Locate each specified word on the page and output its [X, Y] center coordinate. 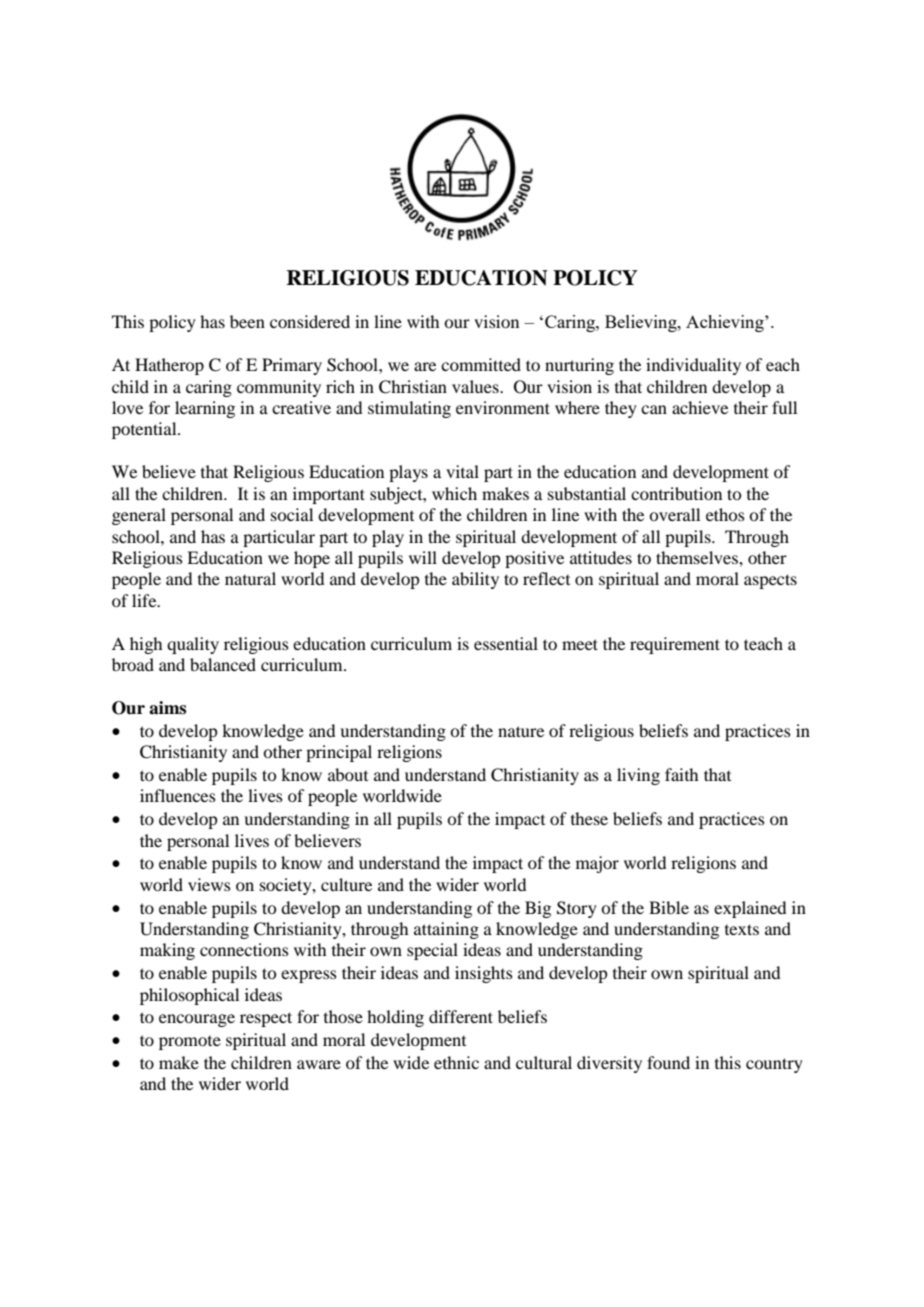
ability [475, 580]
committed [481, 364]
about [348, 774]
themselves [698, 557]
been [247, 321]
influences [178, 795]
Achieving [726, 323]
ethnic [456, 1062]
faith [681, 774]
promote [190, 1043]
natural [250, 578]
